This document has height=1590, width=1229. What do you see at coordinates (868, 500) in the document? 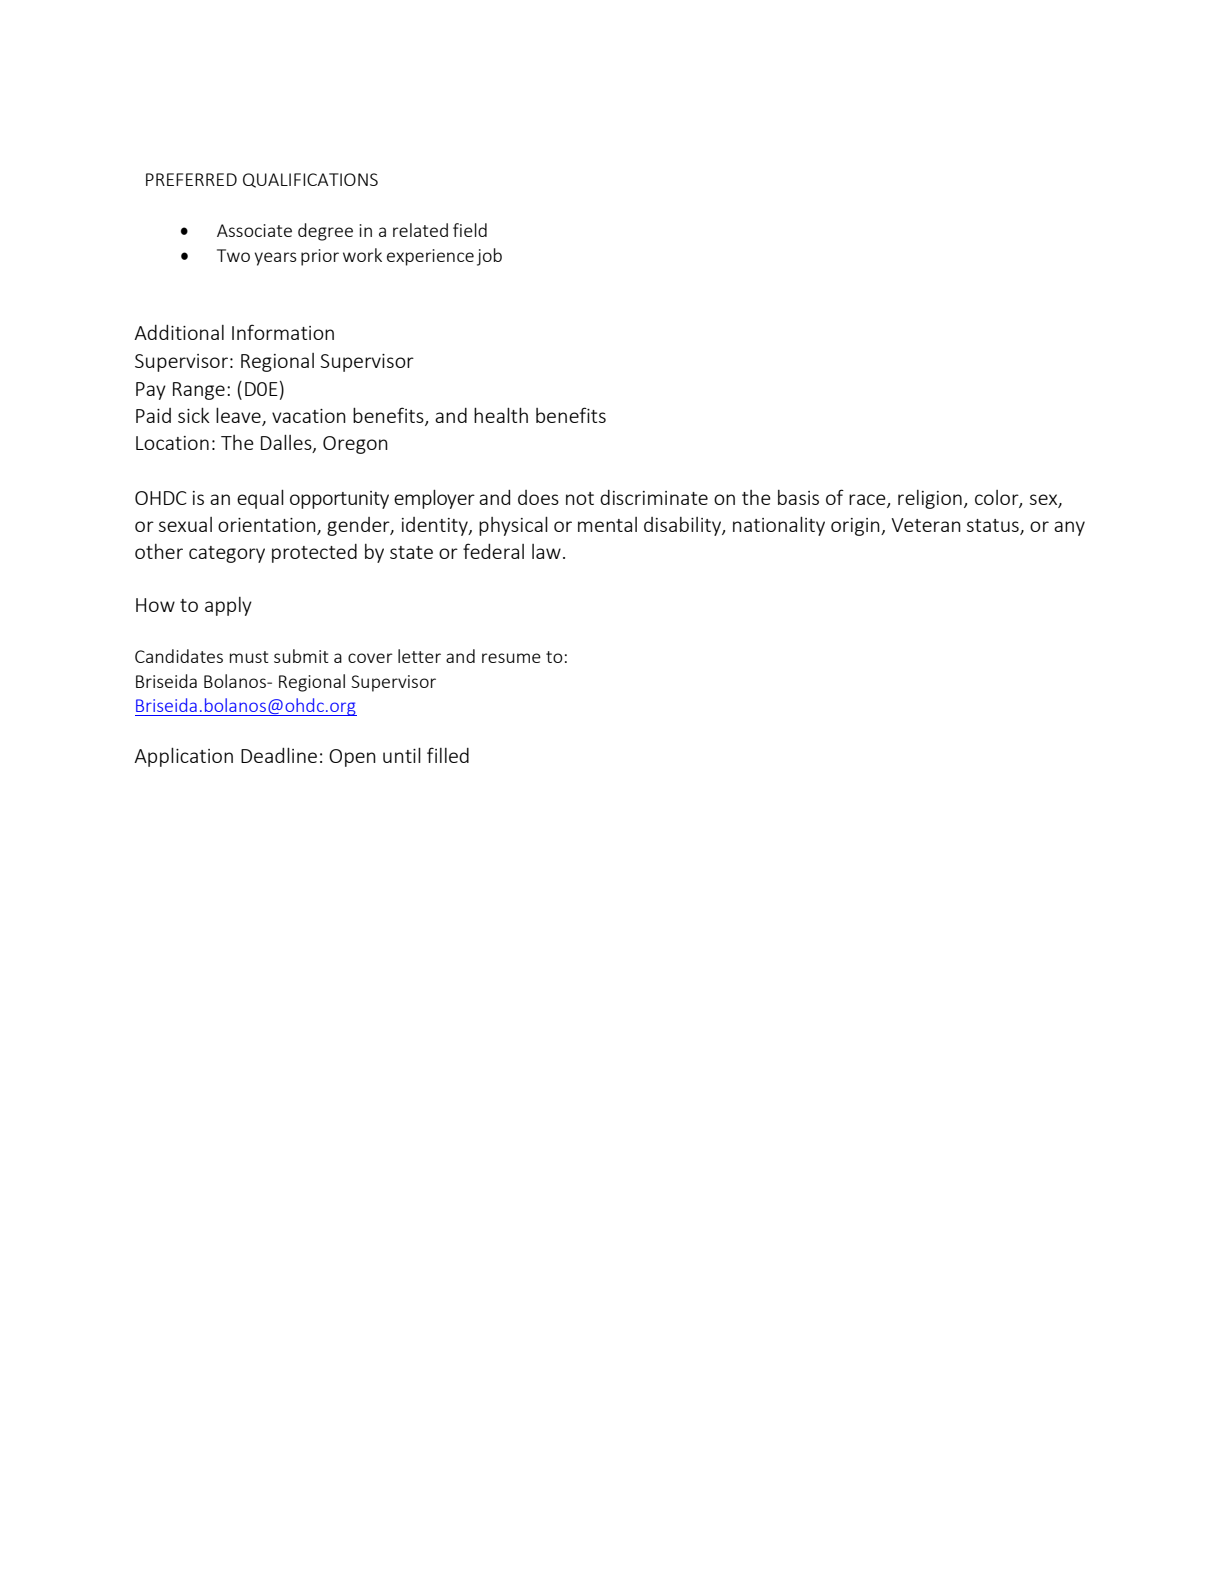
I see `race` at bounding box center [868, 500].
